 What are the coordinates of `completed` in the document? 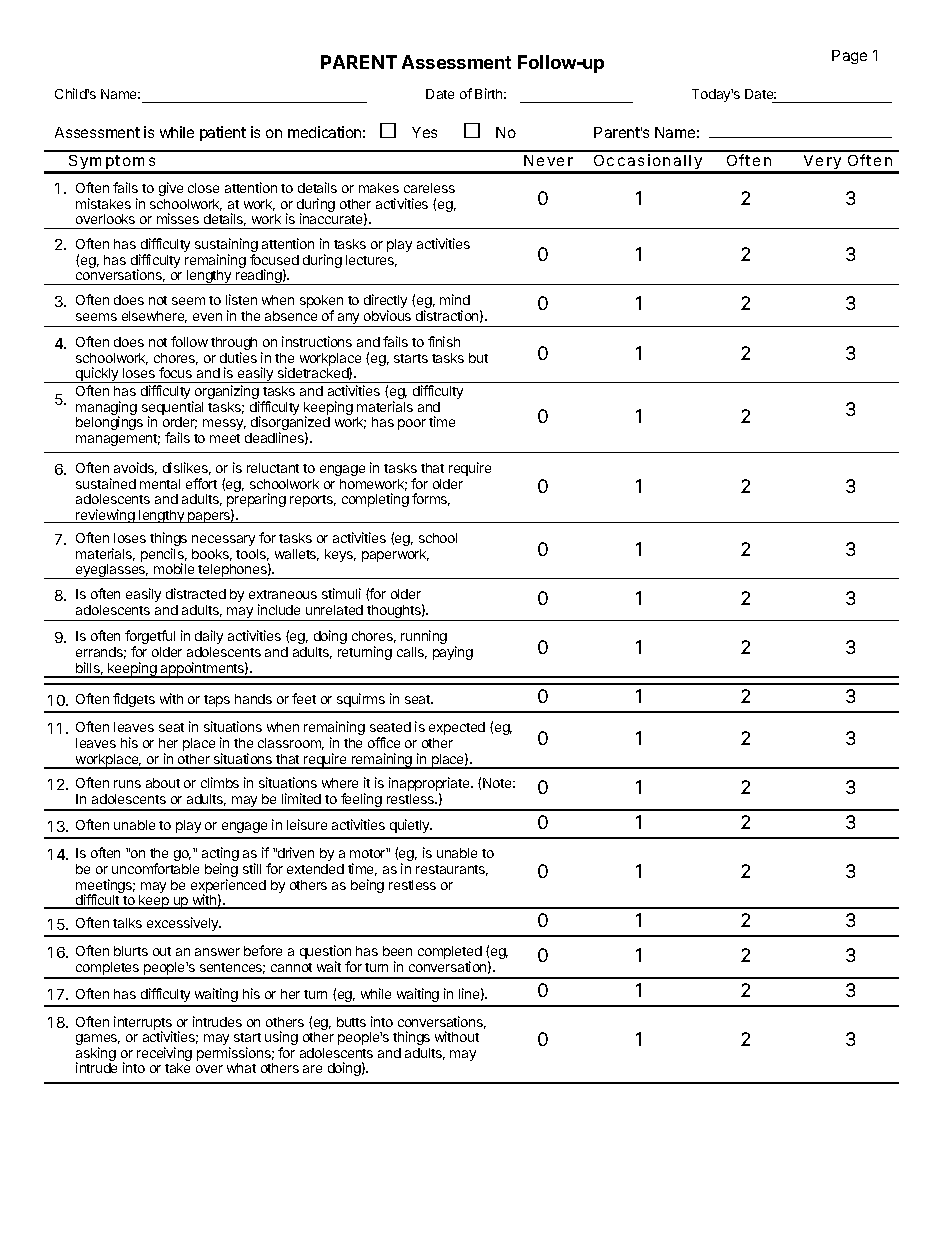 It's located at (450, 954).
